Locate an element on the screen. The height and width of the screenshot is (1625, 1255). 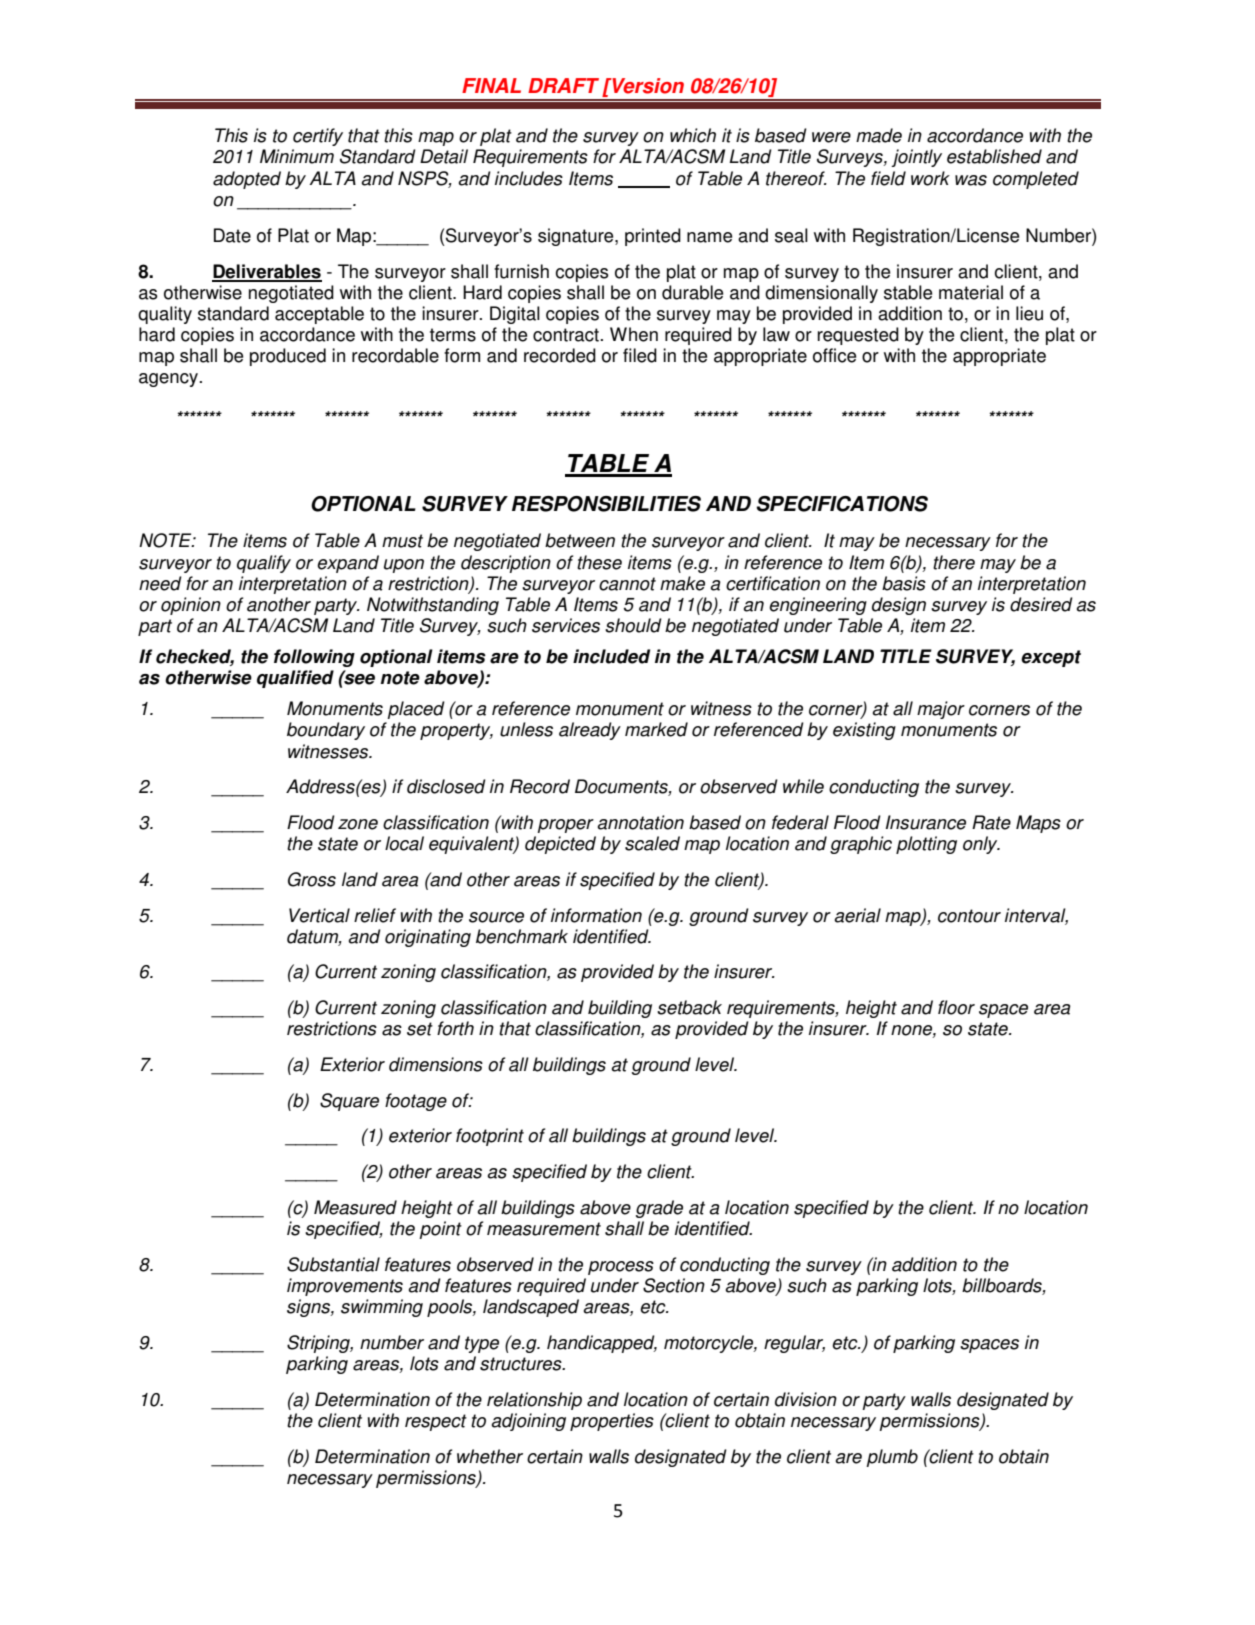
produced is located at coordinates (288, 357).
